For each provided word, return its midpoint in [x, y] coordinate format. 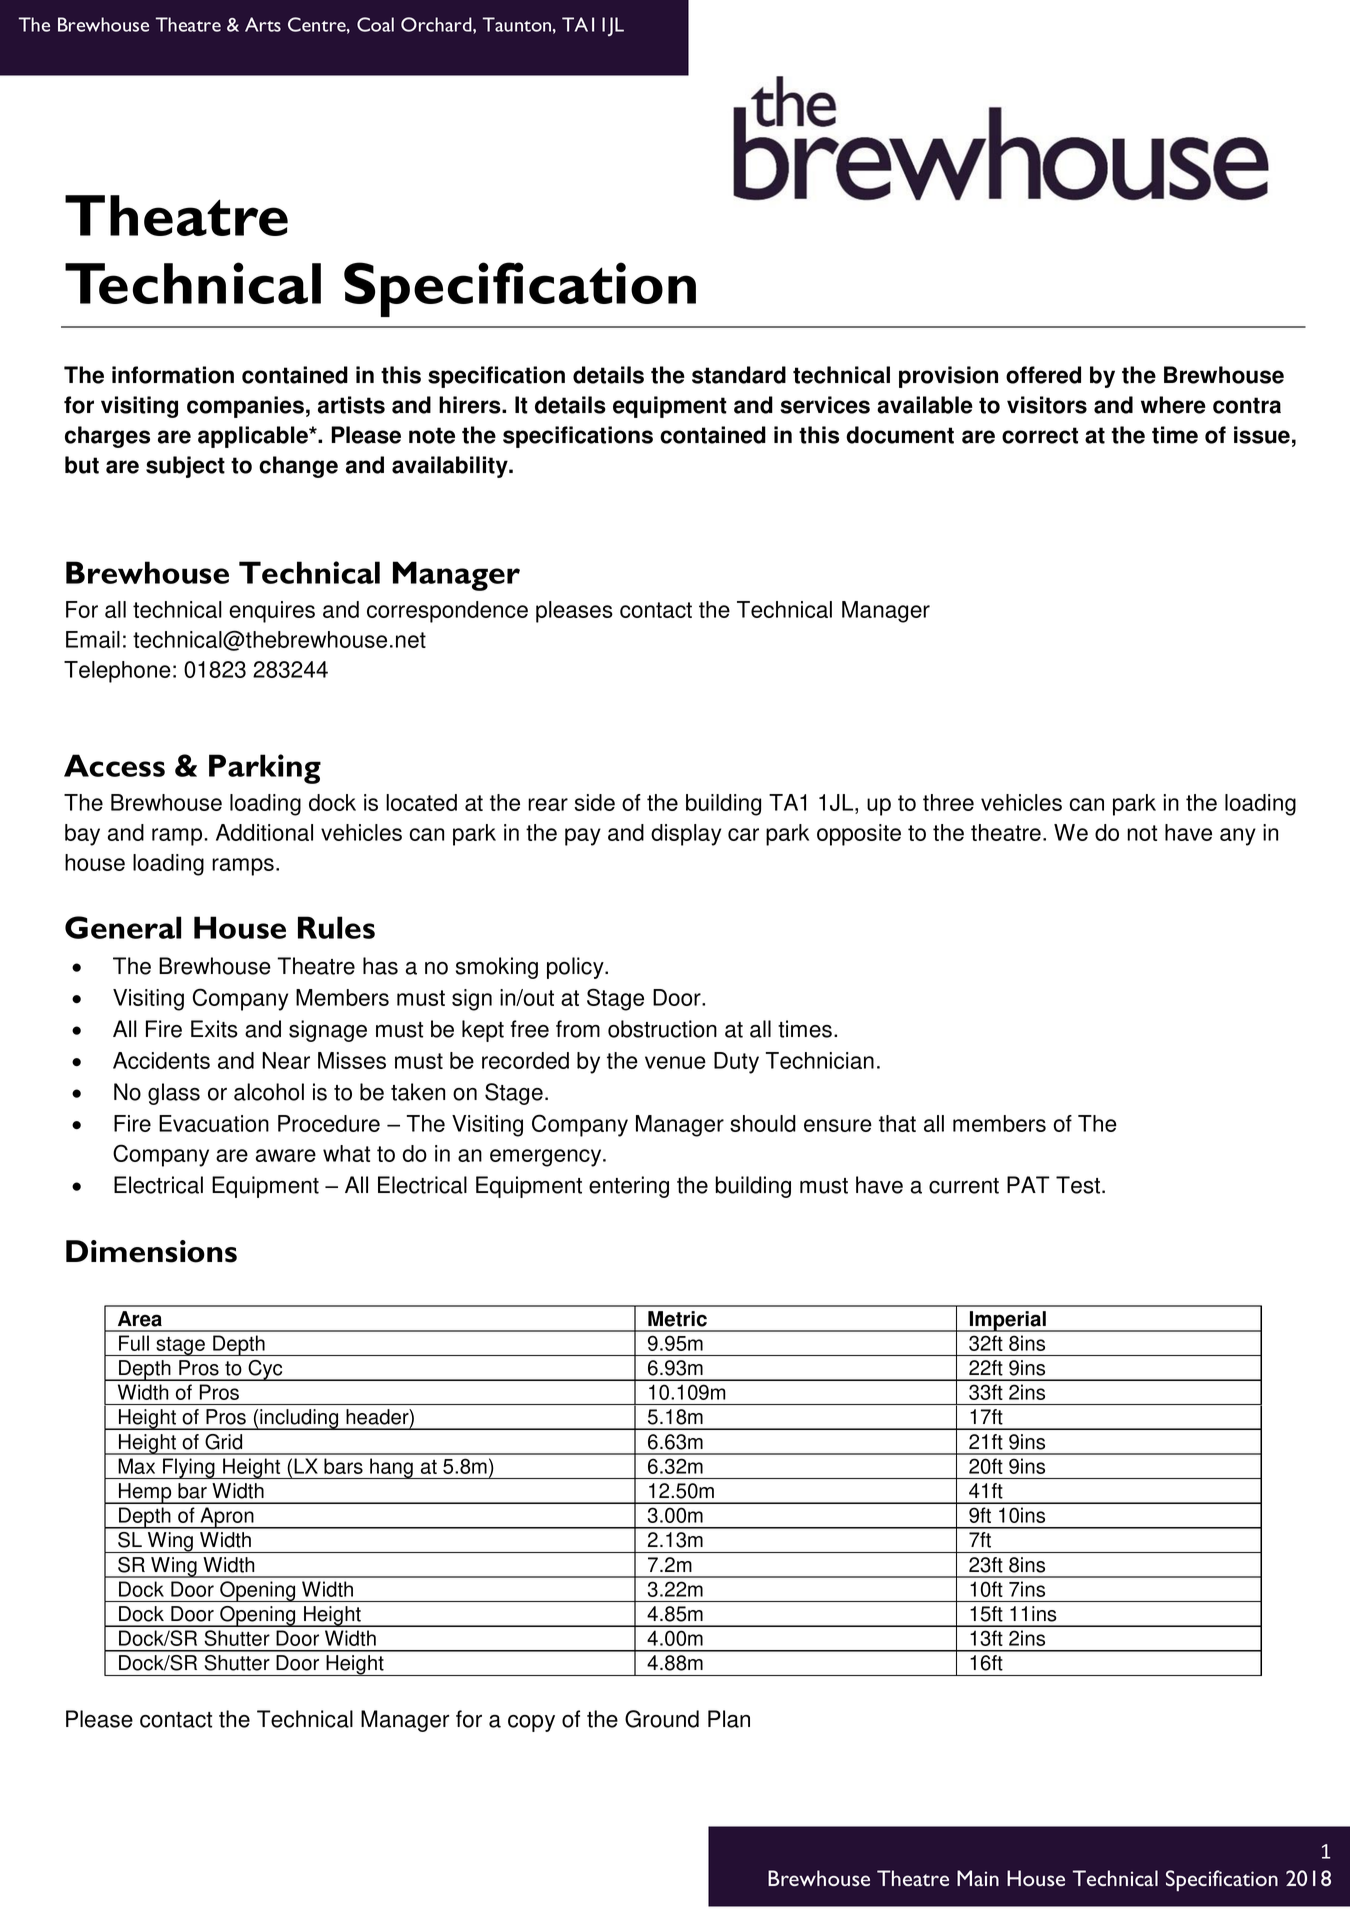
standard [739, 375]
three [948, 802]
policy [576, 968]
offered [1043, 375]
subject [185, 467]
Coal [375, 24]
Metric [677, 1319]
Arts [263, 24]
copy [531, 1723]
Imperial [1008, 1321]
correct [1040, 435]
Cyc [265, 1370]
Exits [214, 1029]
